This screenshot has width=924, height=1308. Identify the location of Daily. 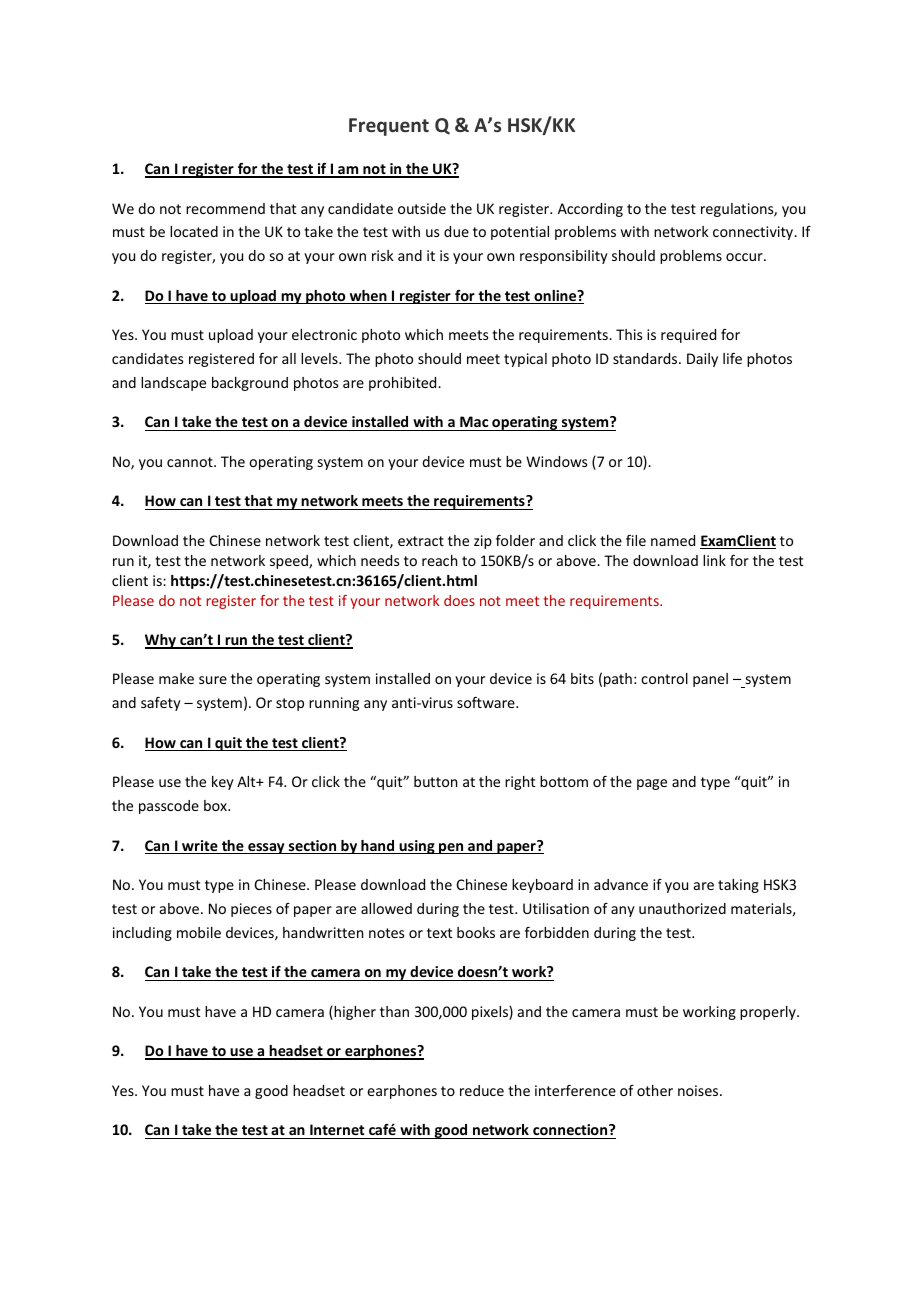
(702, 360).
